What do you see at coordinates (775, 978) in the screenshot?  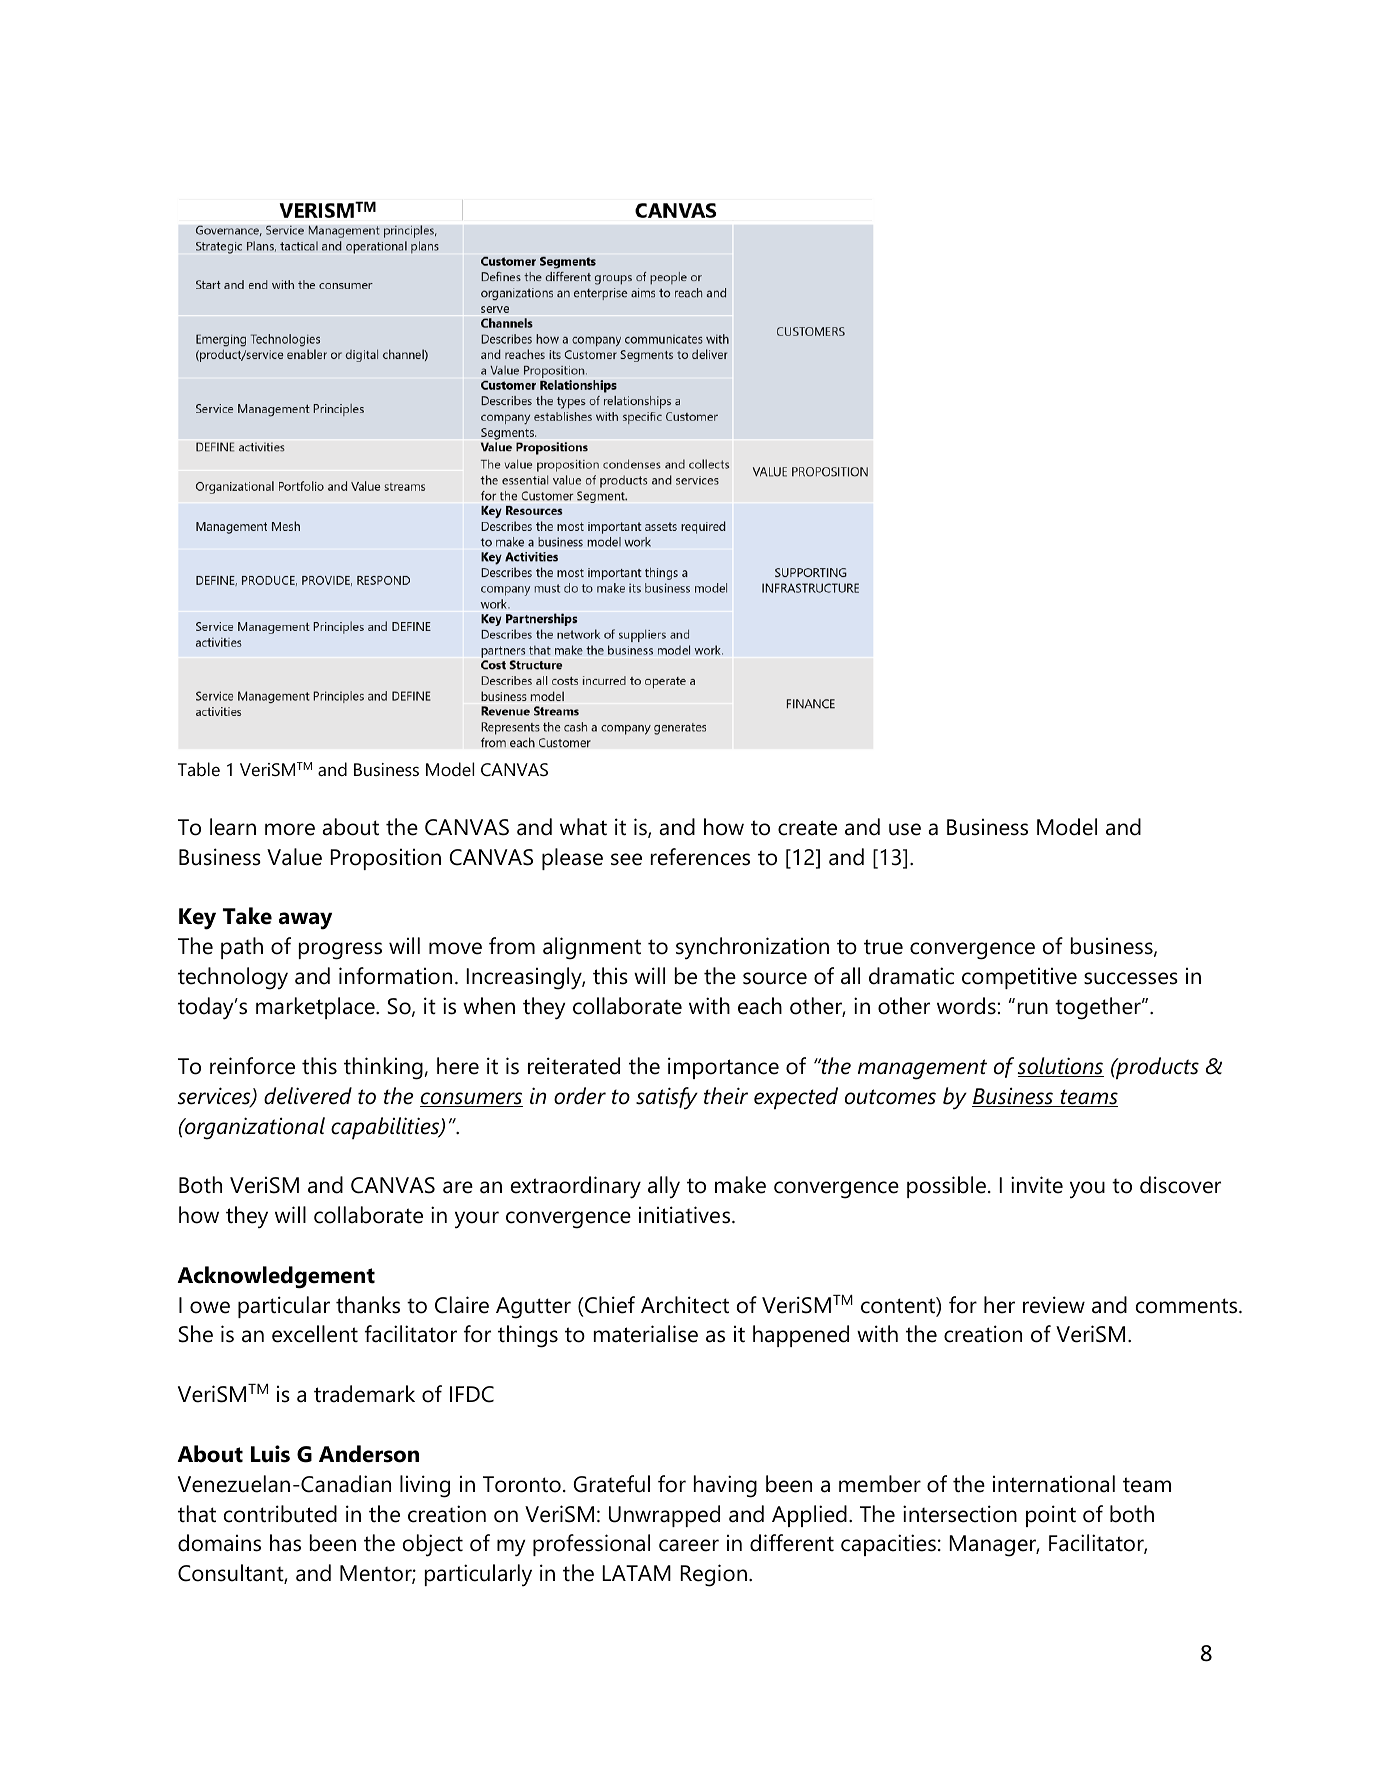 I see `source` at bounding box center [775, 978].
